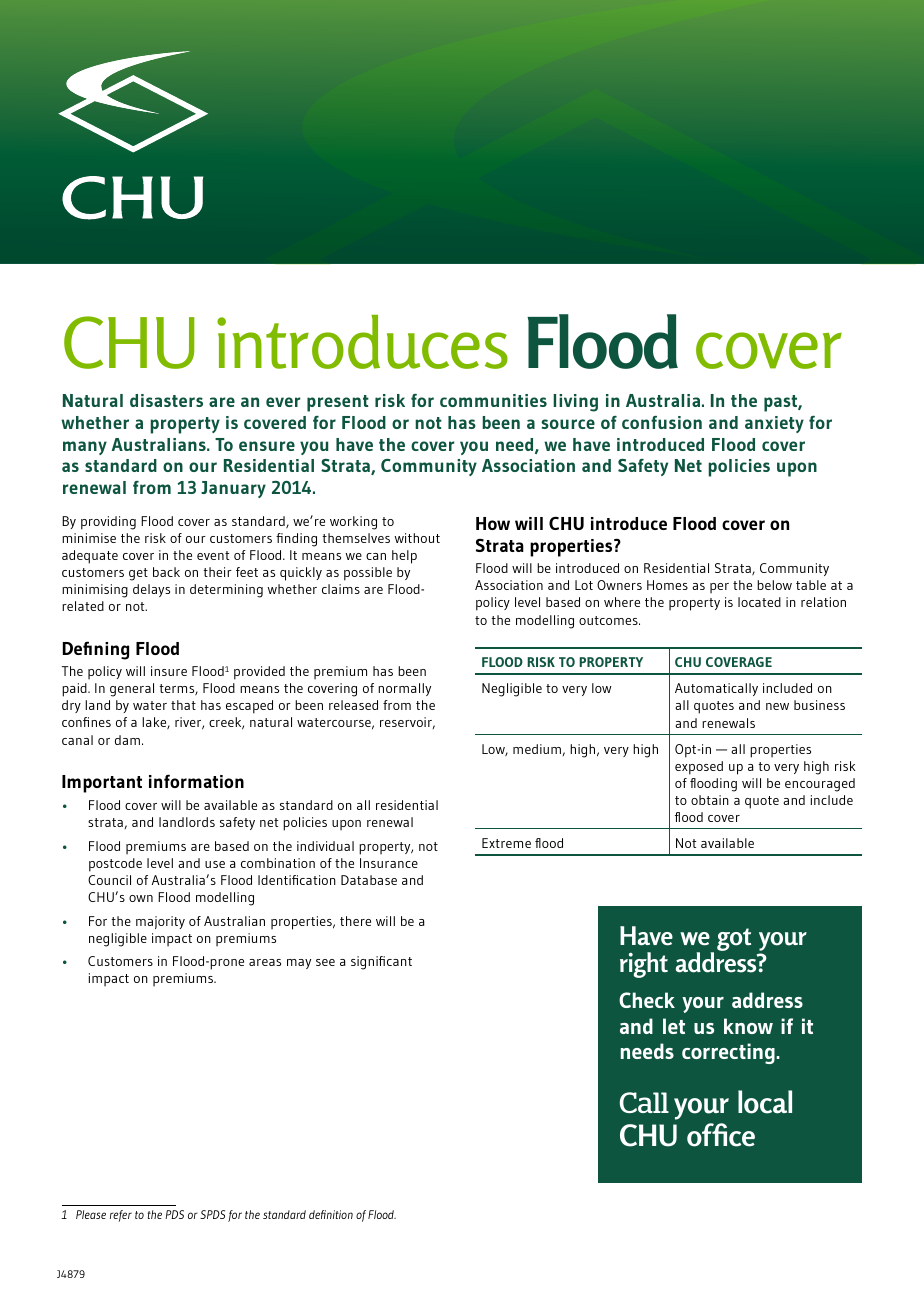 The height and width of the screenshot is (1308, 924). I want to click on disasters, so click(166, 400).
